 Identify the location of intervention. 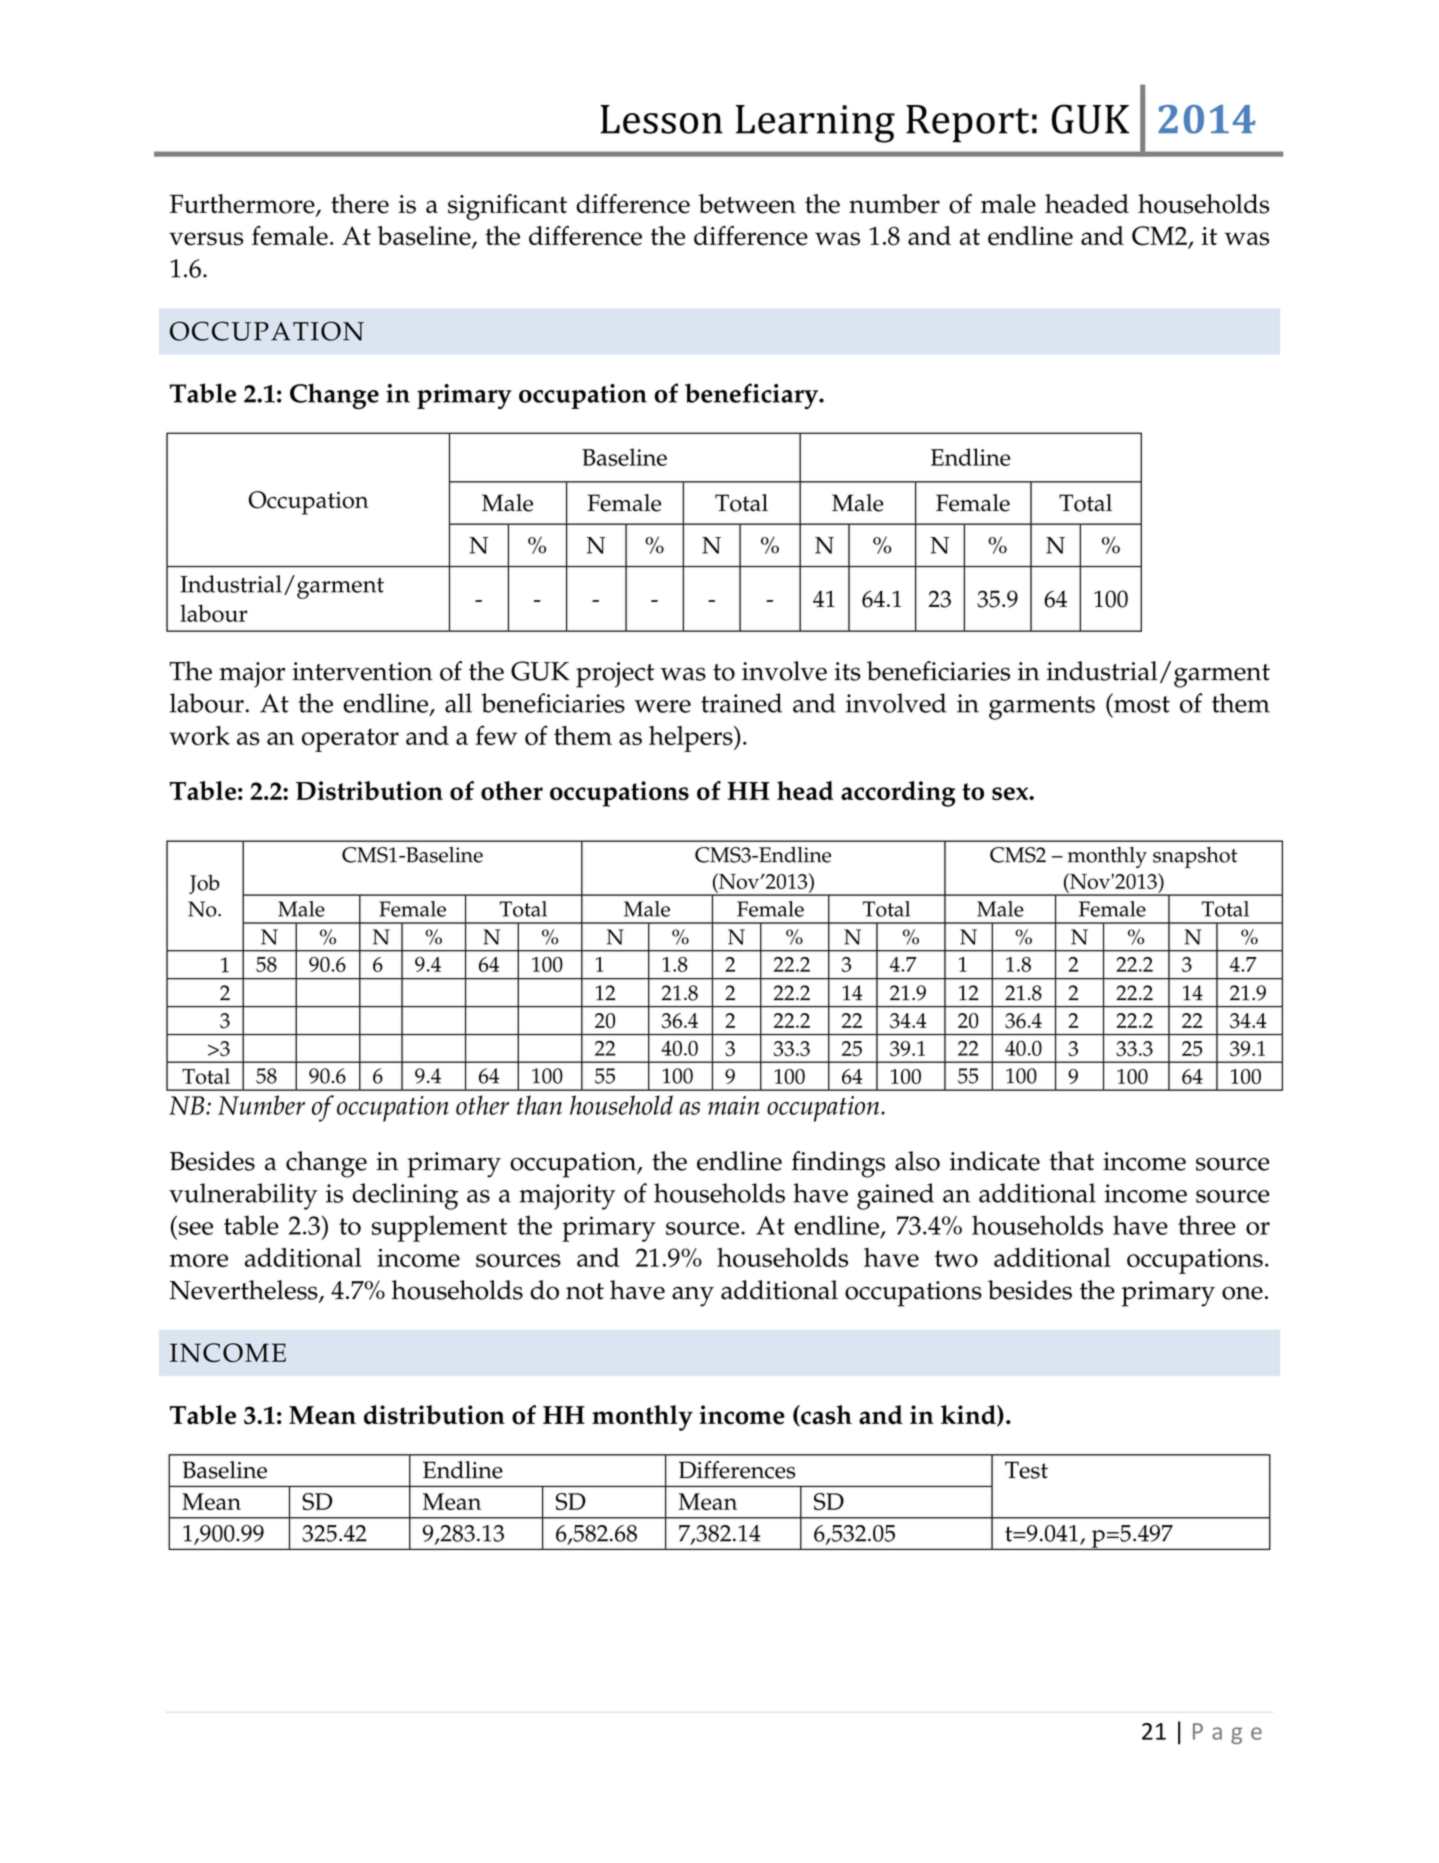
(362, 671).
